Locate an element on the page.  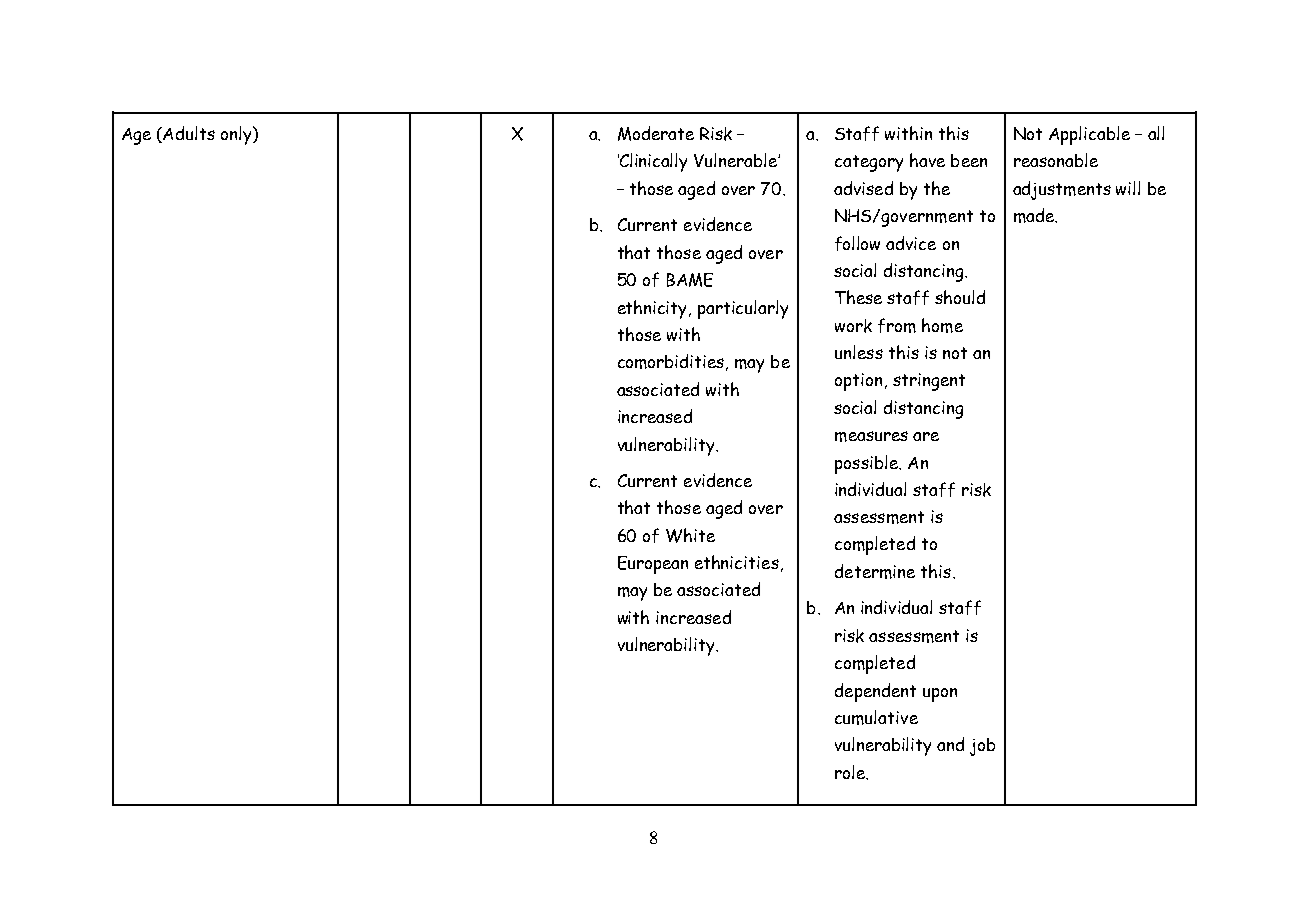
job is located at coordinates (982, 747).
